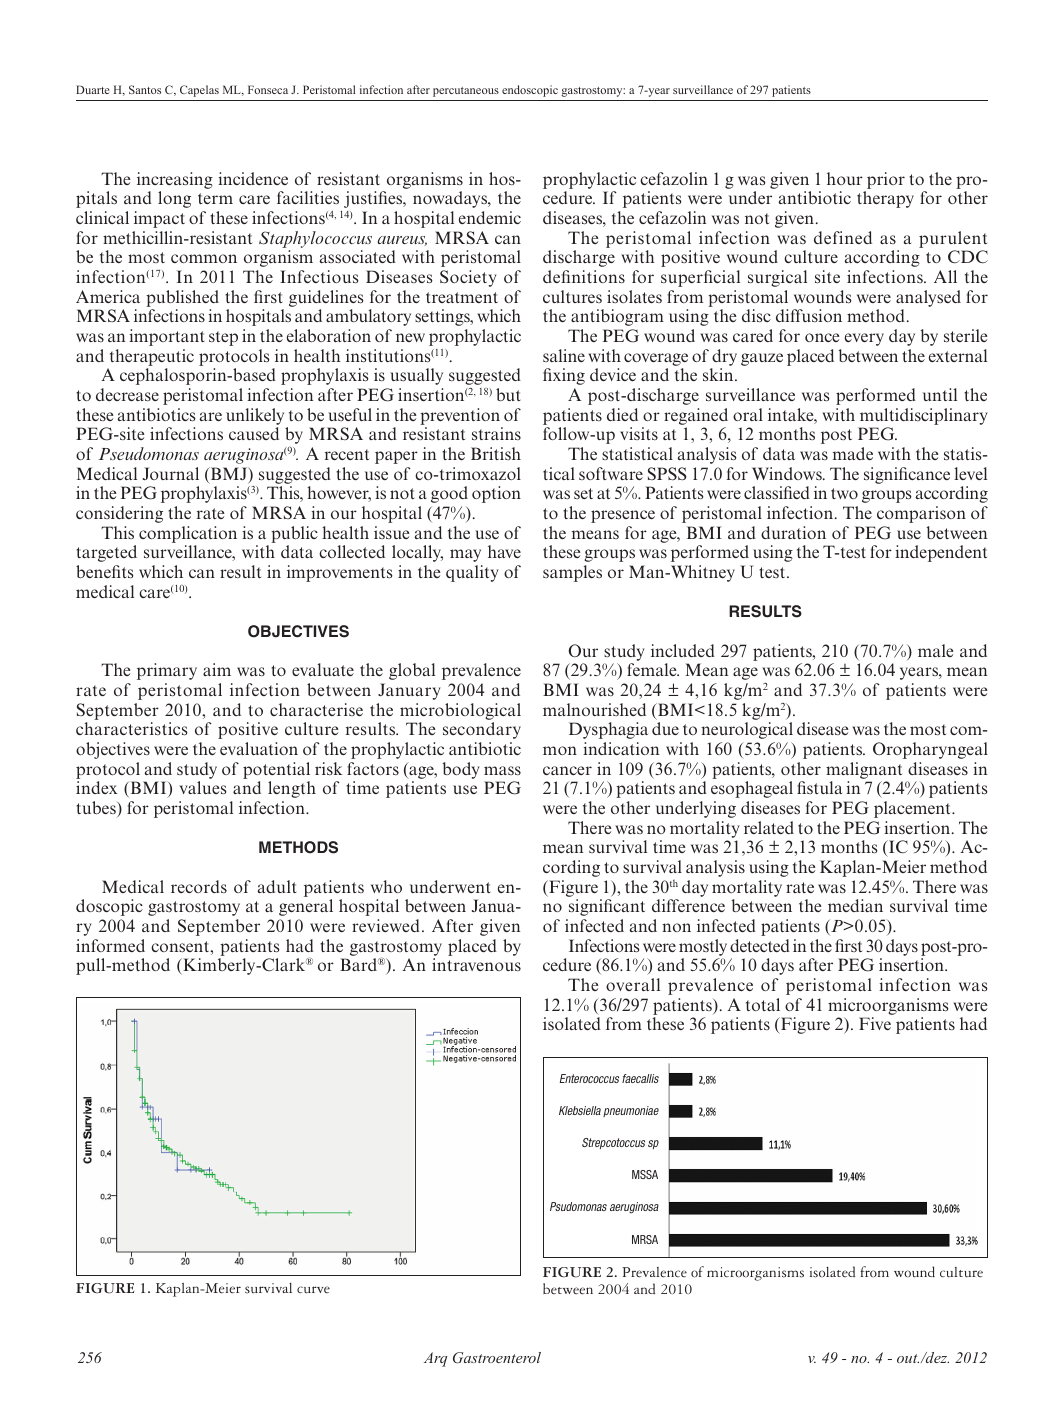 The height and width of the screenshot is (1419, 1064). Describe the element at coordinates (313, 1290) in the screenshot. I see `curve` at that location.
